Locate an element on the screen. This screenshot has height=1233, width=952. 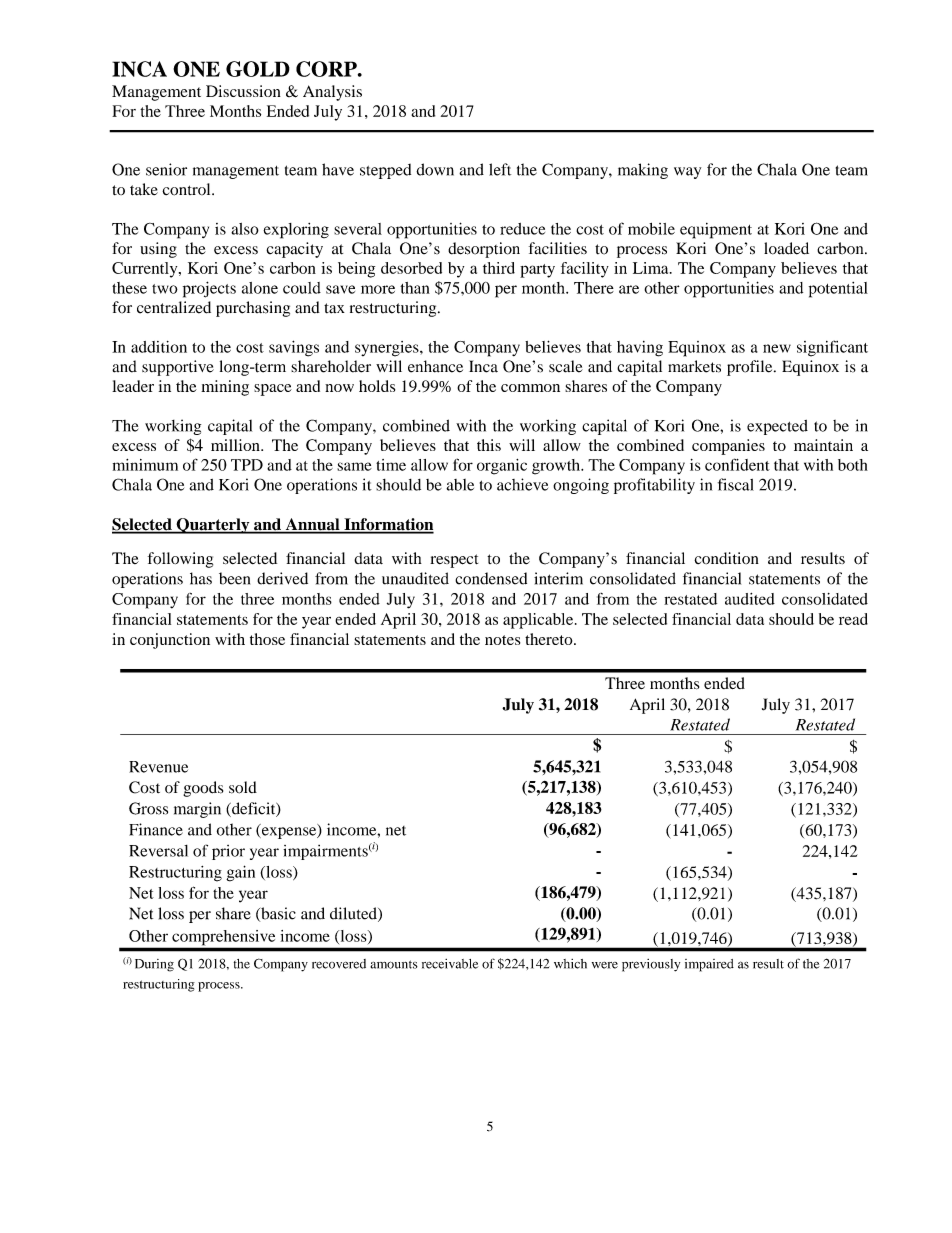
During is located at coordinates (154, 965).
